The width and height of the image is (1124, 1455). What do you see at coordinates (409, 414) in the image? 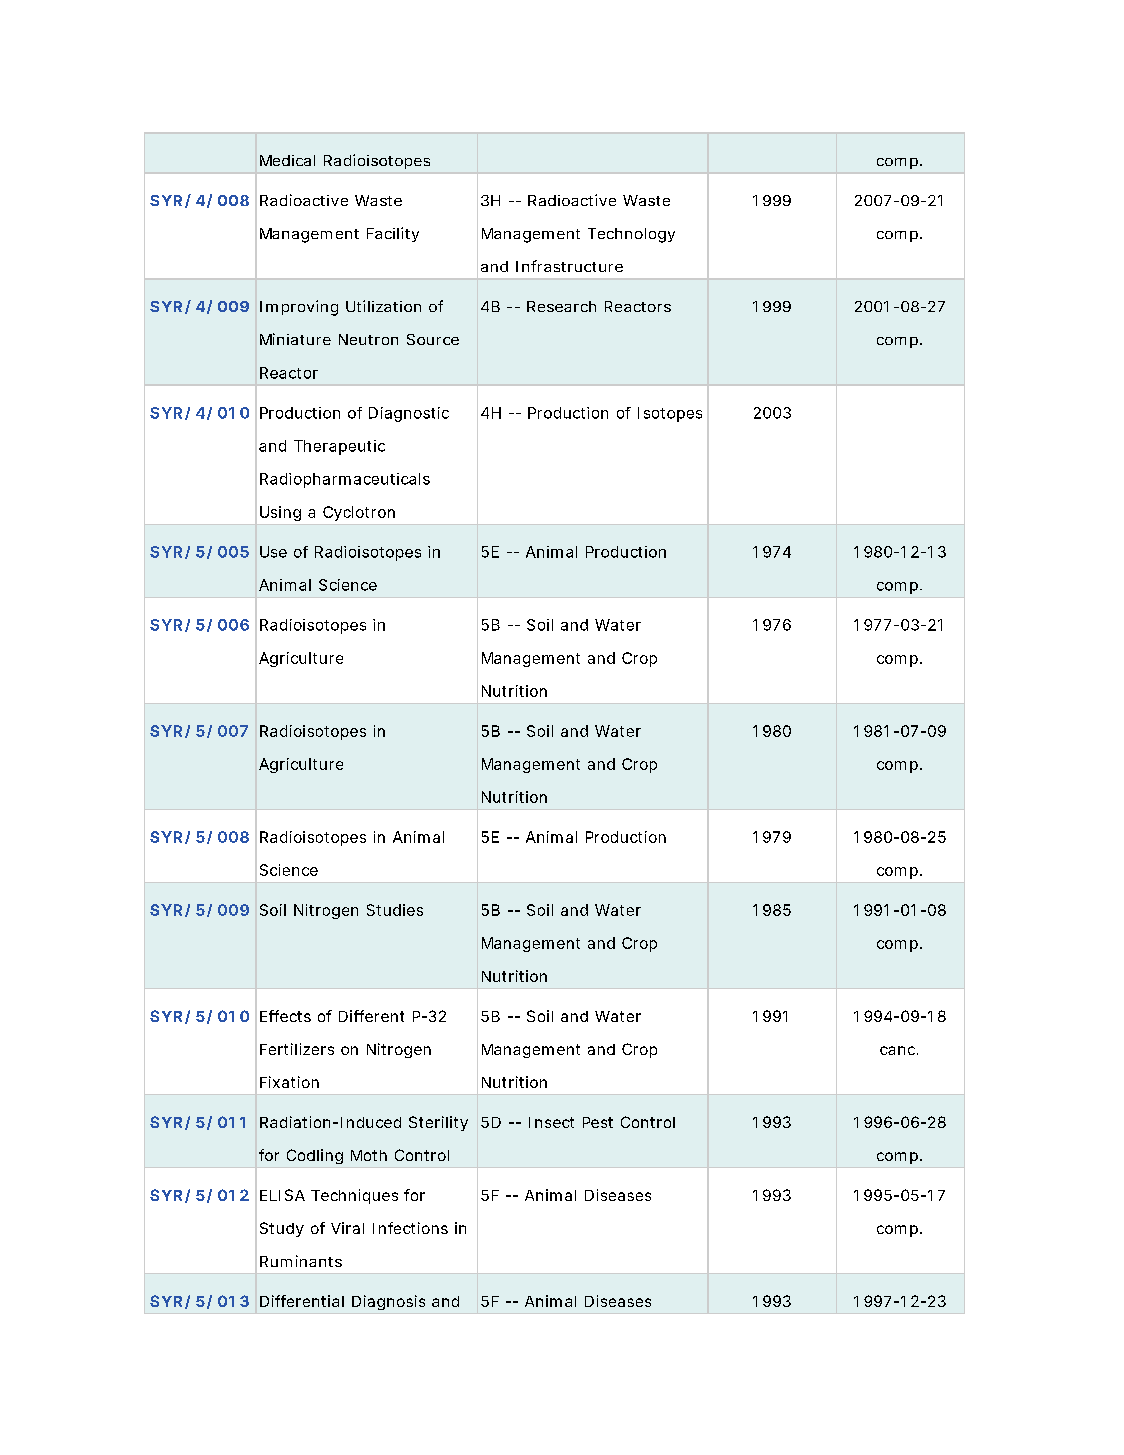
I see `Diagnostic` at bounding box center [409, 414].
